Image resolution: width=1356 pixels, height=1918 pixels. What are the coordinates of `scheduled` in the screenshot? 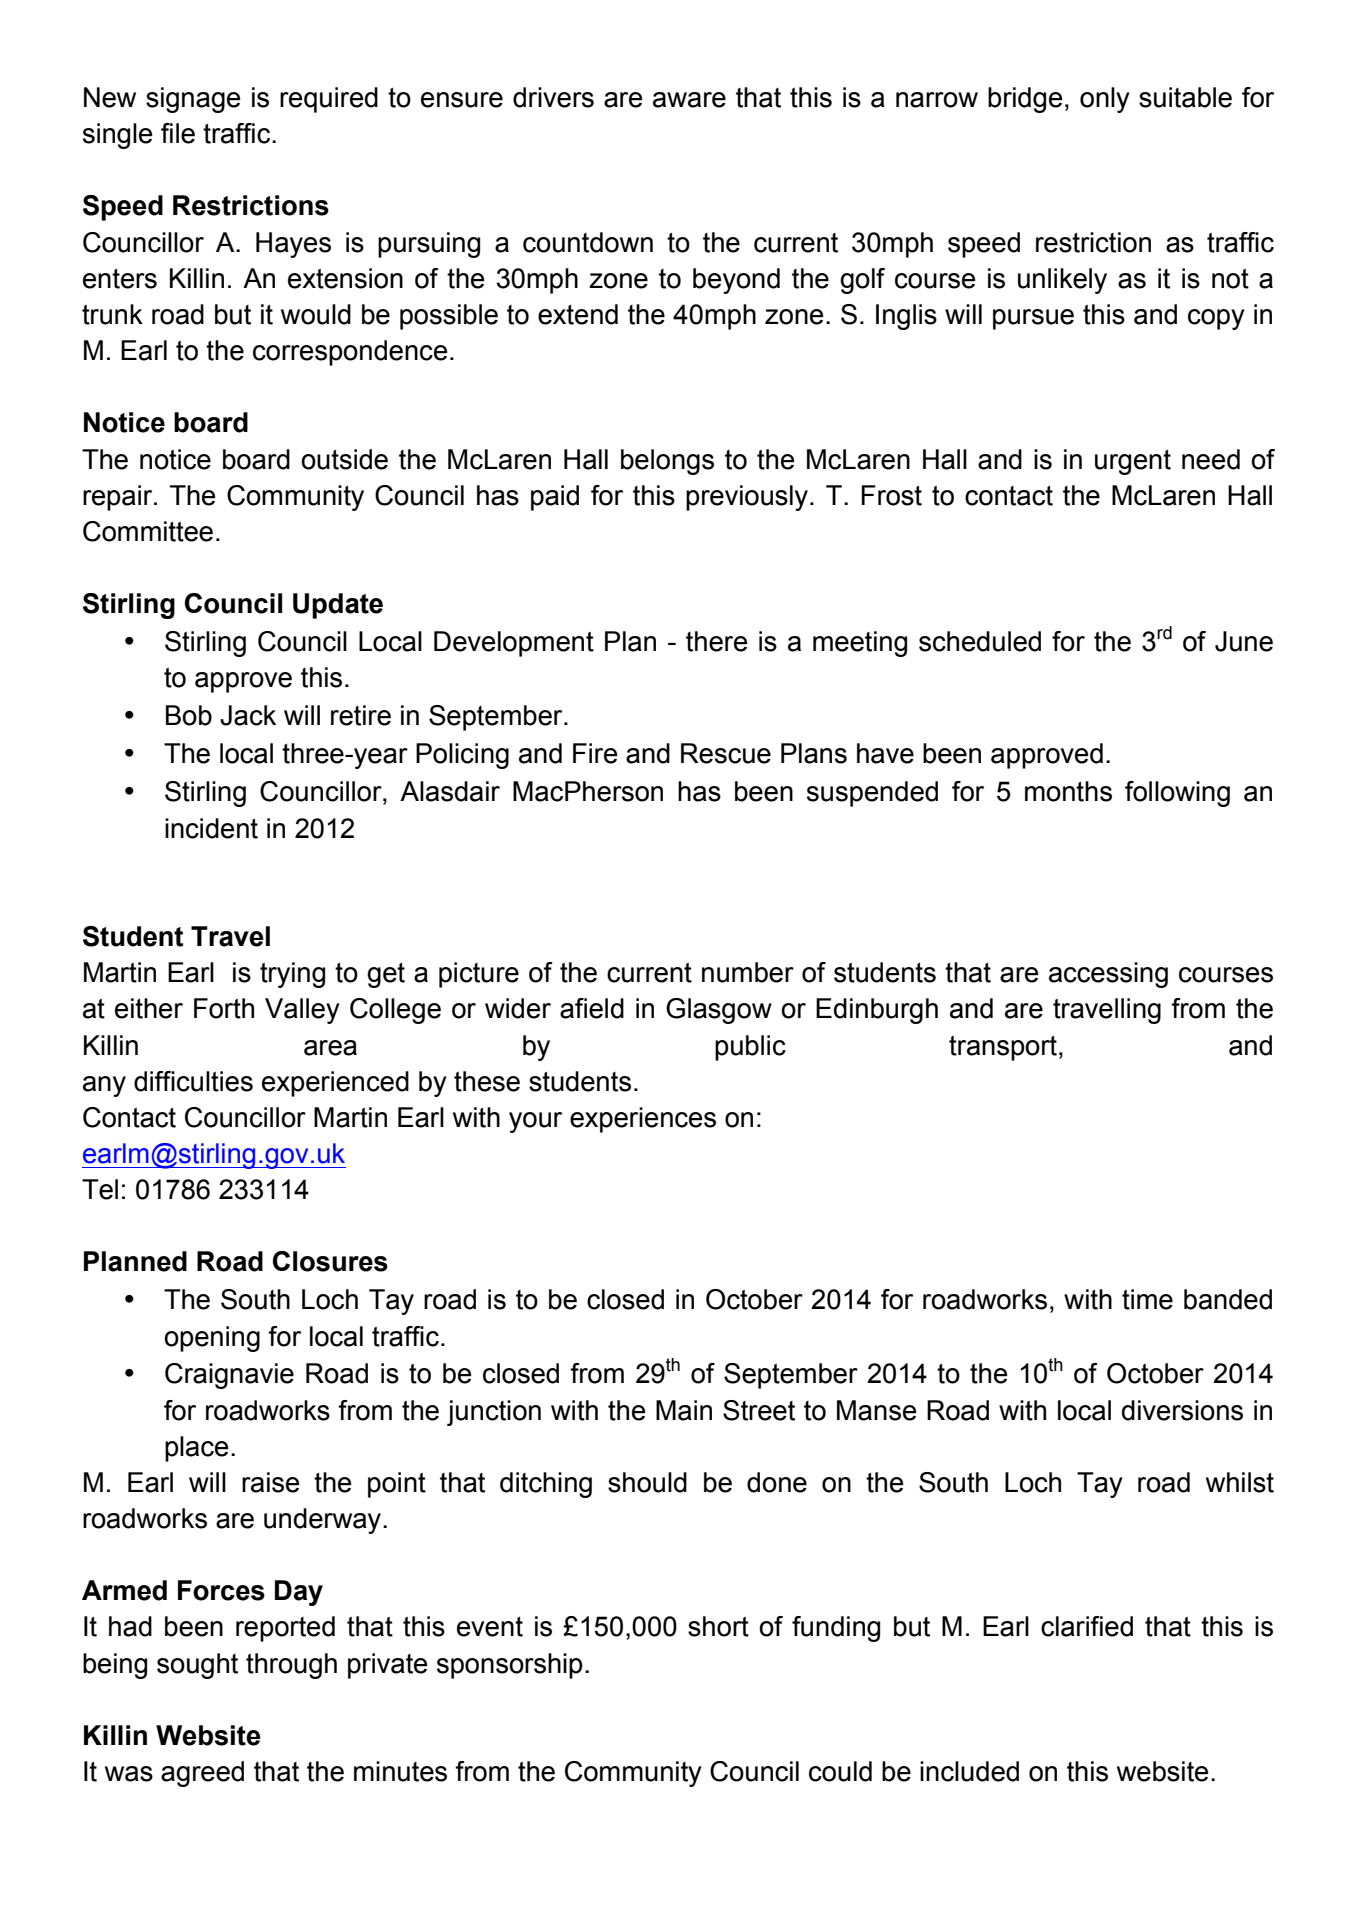 It's located at (980, 641).
